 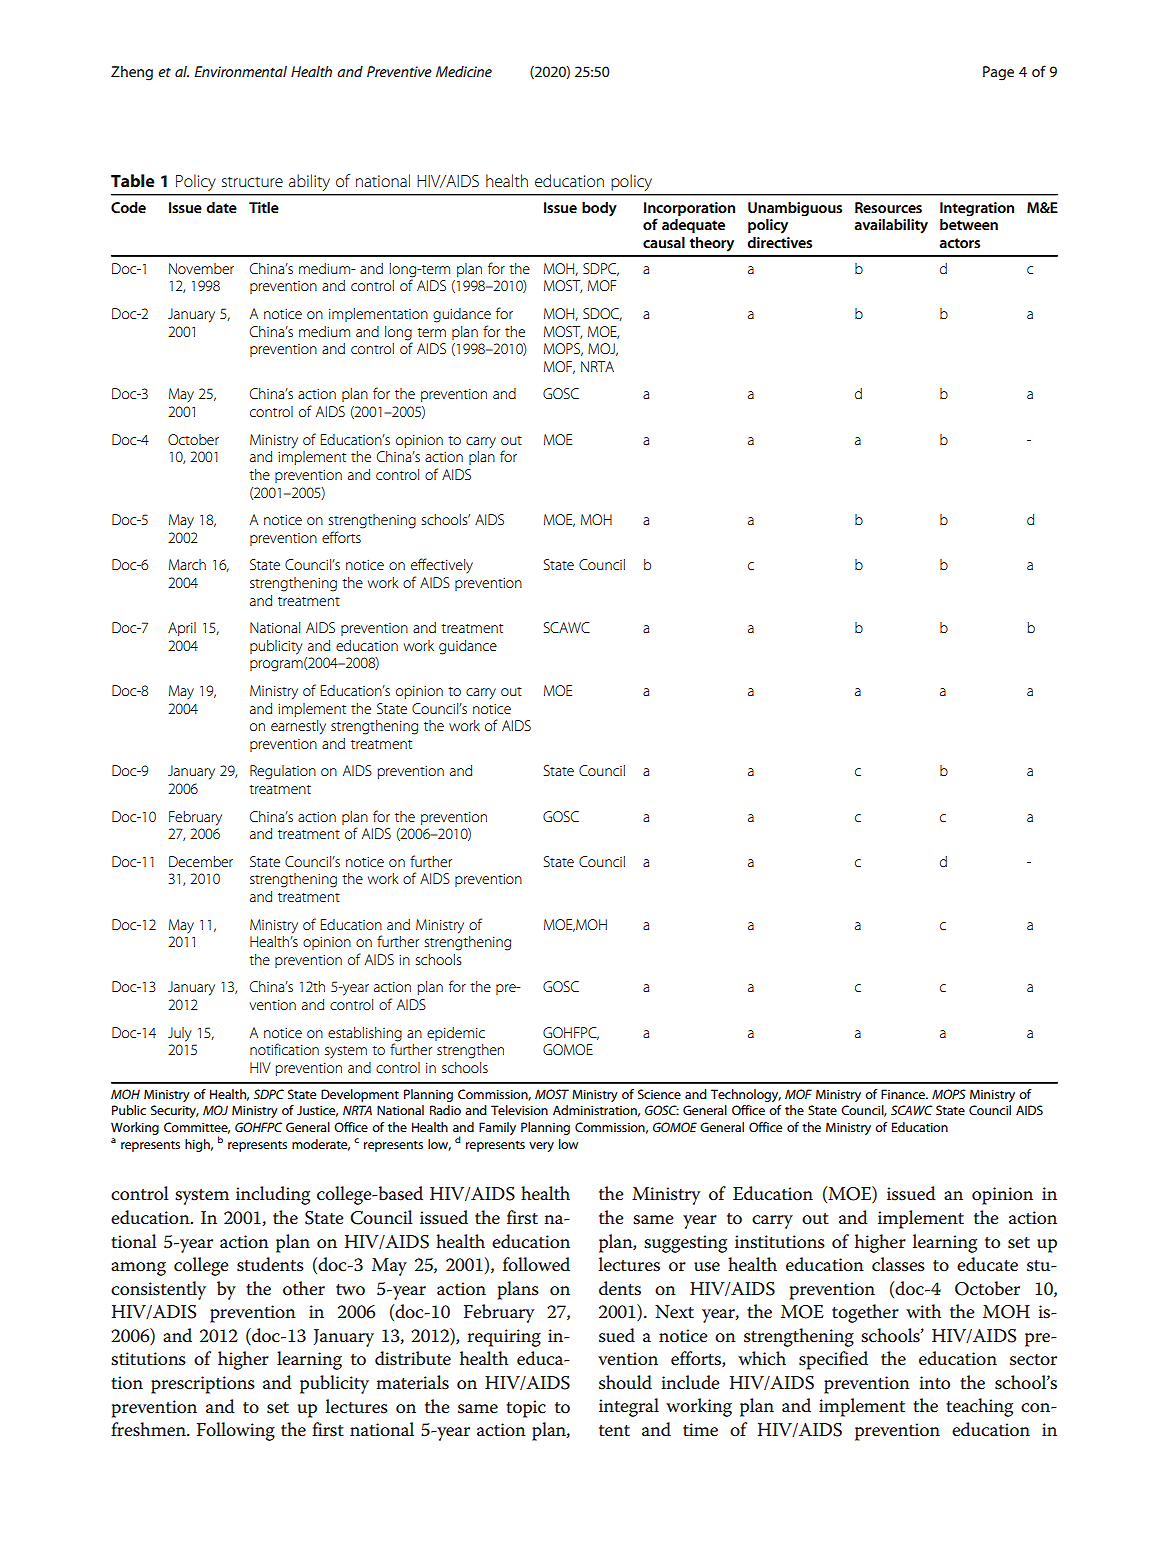 I want to click on Medicine, so click(x=464, y=71).
